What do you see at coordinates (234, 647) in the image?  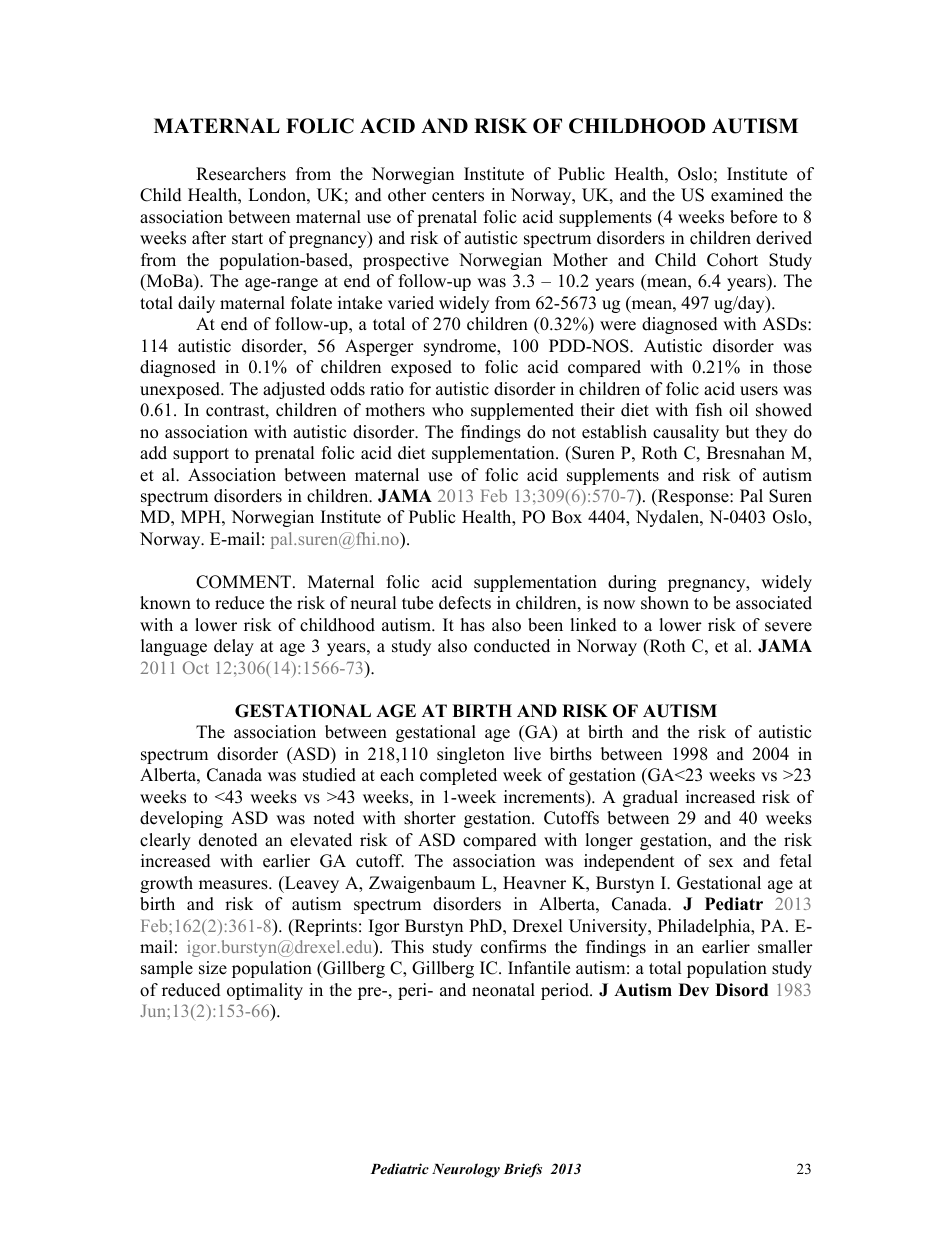 I see `delay` at bounding box center [234, 647].
